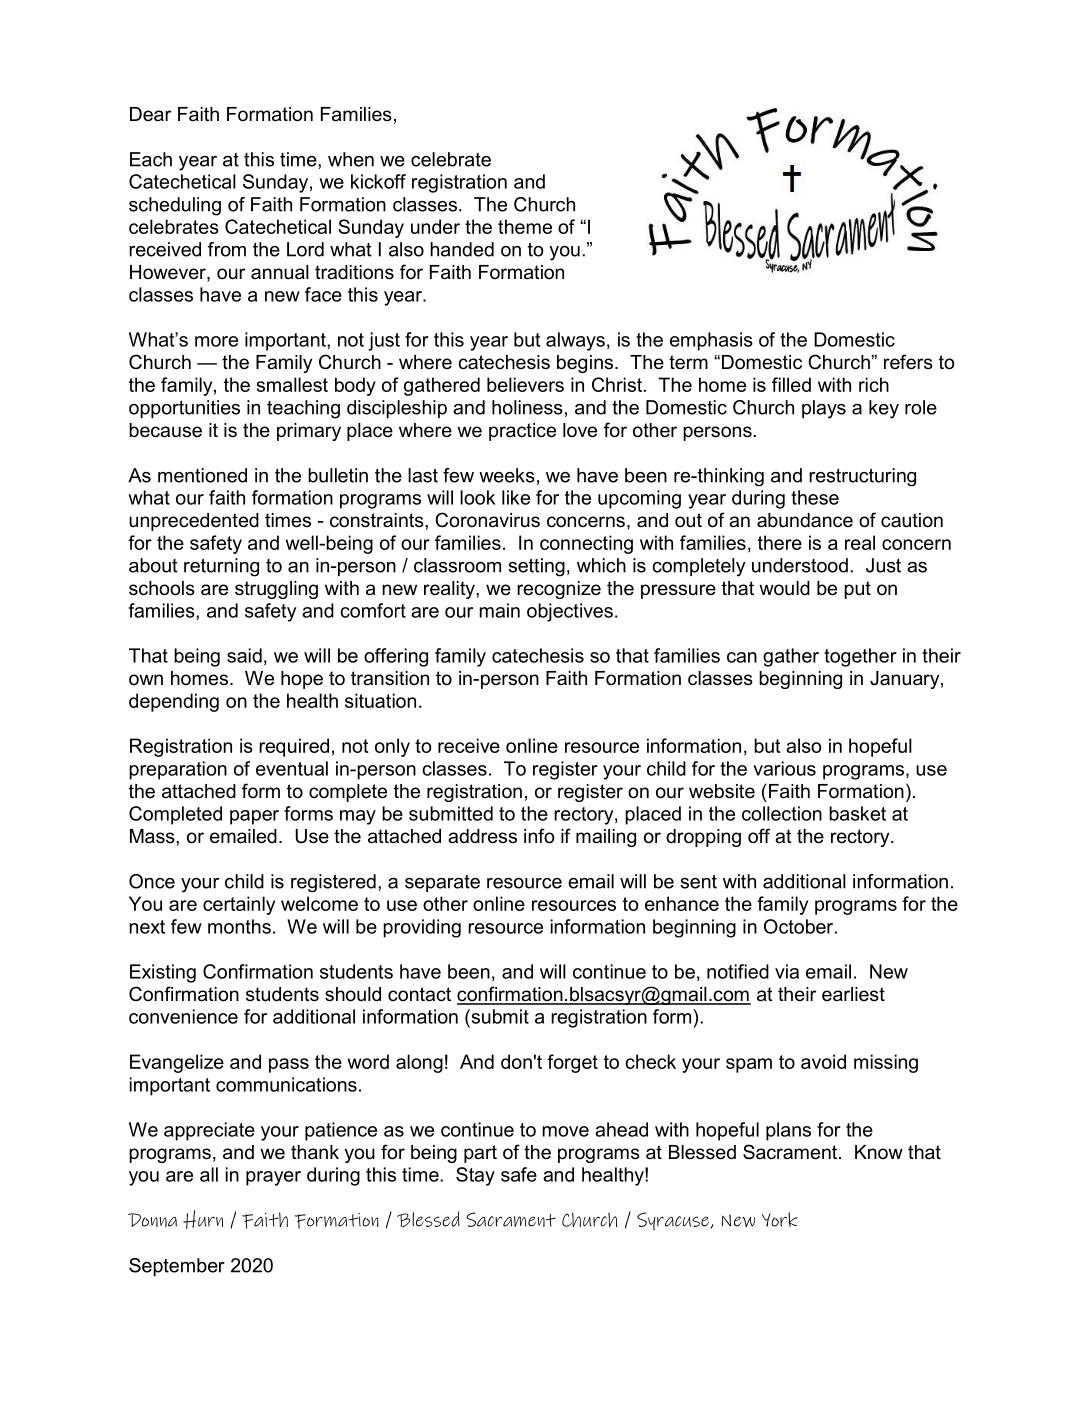 This page has height=1413, width=1092. Describe the element at coordinates (216, 341) in the page. I see `more` at that location.
